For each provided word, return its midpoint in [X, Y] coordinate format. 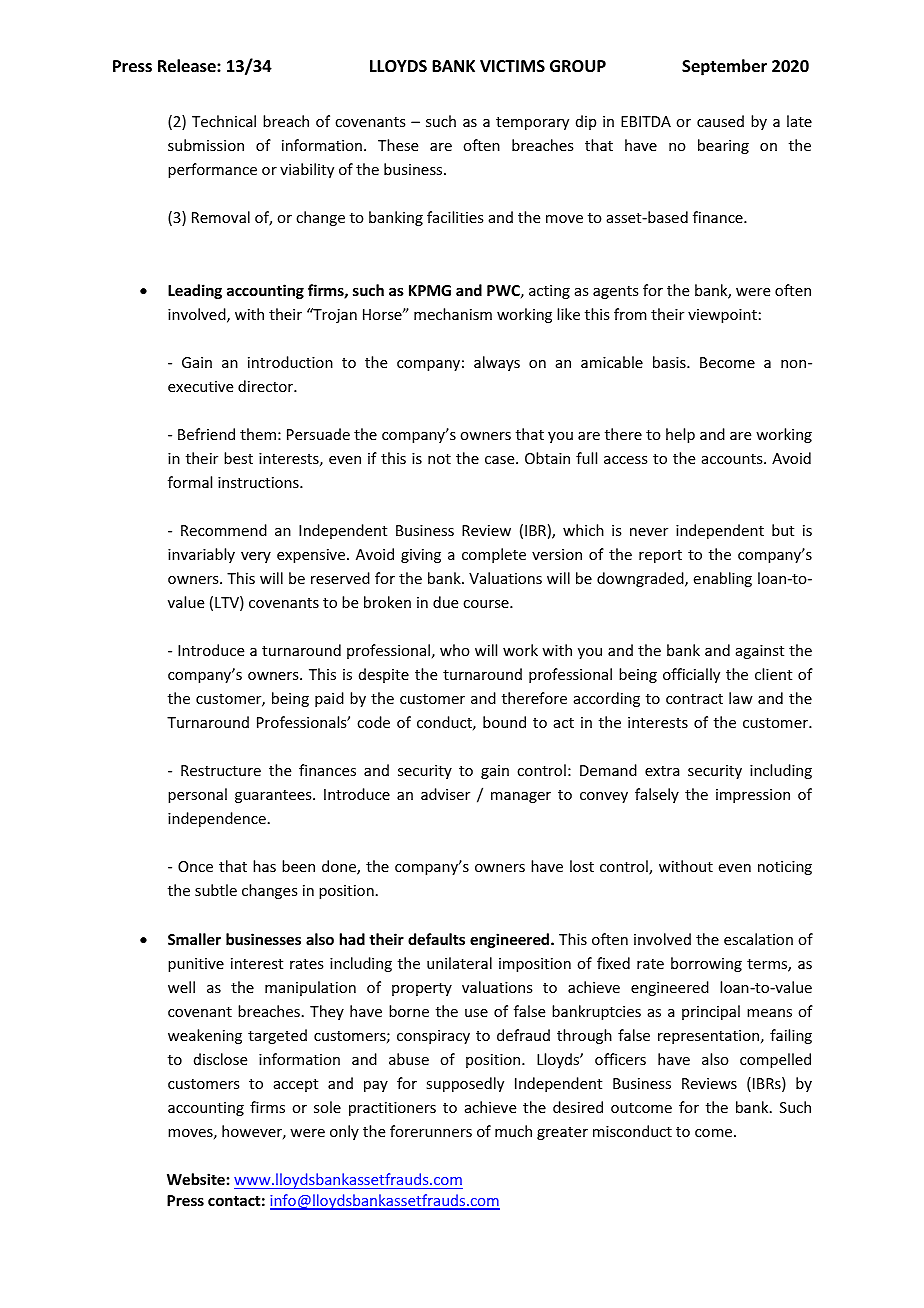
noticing [785, 868]
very [256, 557]
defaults [436, 939]
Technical [224, 121]
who [455, 650]
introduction [290, 362]
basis [670, 362]
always [497, 363]
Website [196, 1179]
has [264, 866]
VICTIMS [512, 66]
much [513, 1131]
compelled [775, 1060]
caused [720, 121]
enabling [723, 579]
